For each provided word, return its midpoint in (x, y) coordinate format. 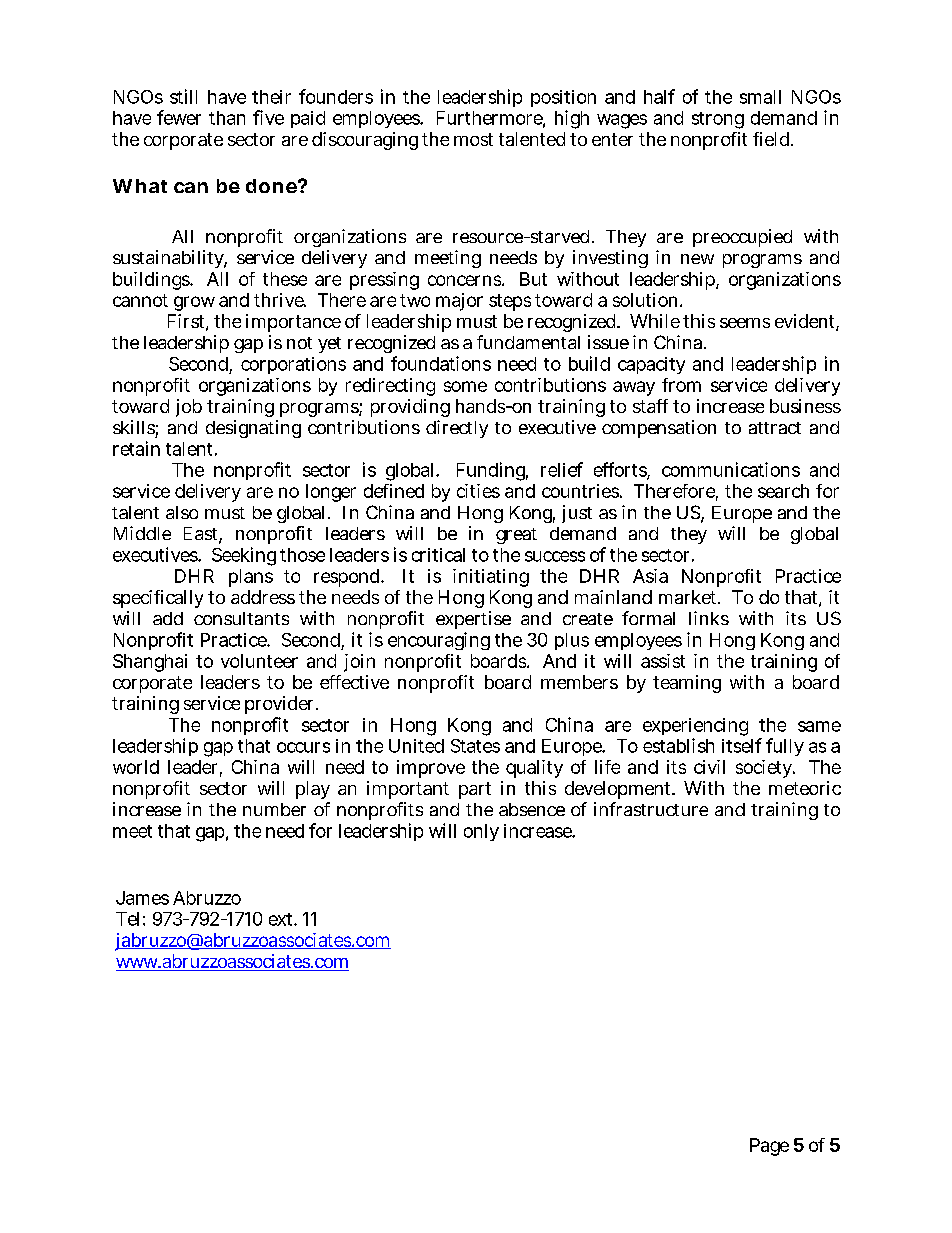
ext (282, 919)
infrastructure (651, 809)
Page (769, 1147)
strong (718, 120)
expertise (473, 620)
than (227, 118)
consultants (241, 618)
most (473, 139)
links (709, 618)
